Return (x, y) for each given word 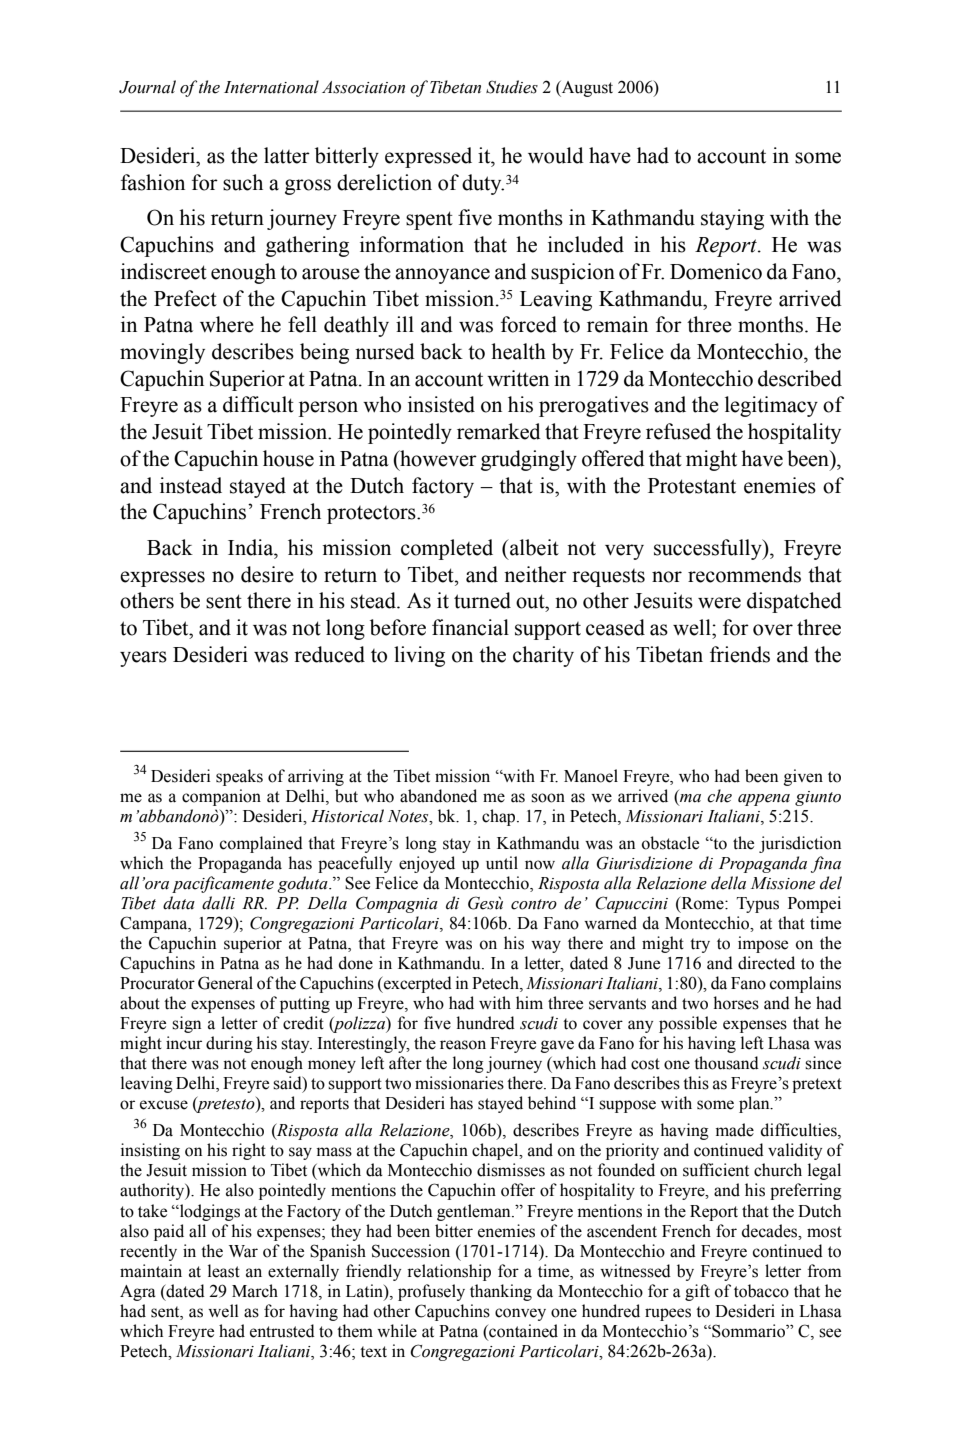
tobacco (761, 1291)
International (271, 87)
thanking (501, 1292)
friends (740, 654)
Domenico (716, 271)
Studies (512, 87)
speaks (239, 777)
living (419, 656)
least (224, 1271)
